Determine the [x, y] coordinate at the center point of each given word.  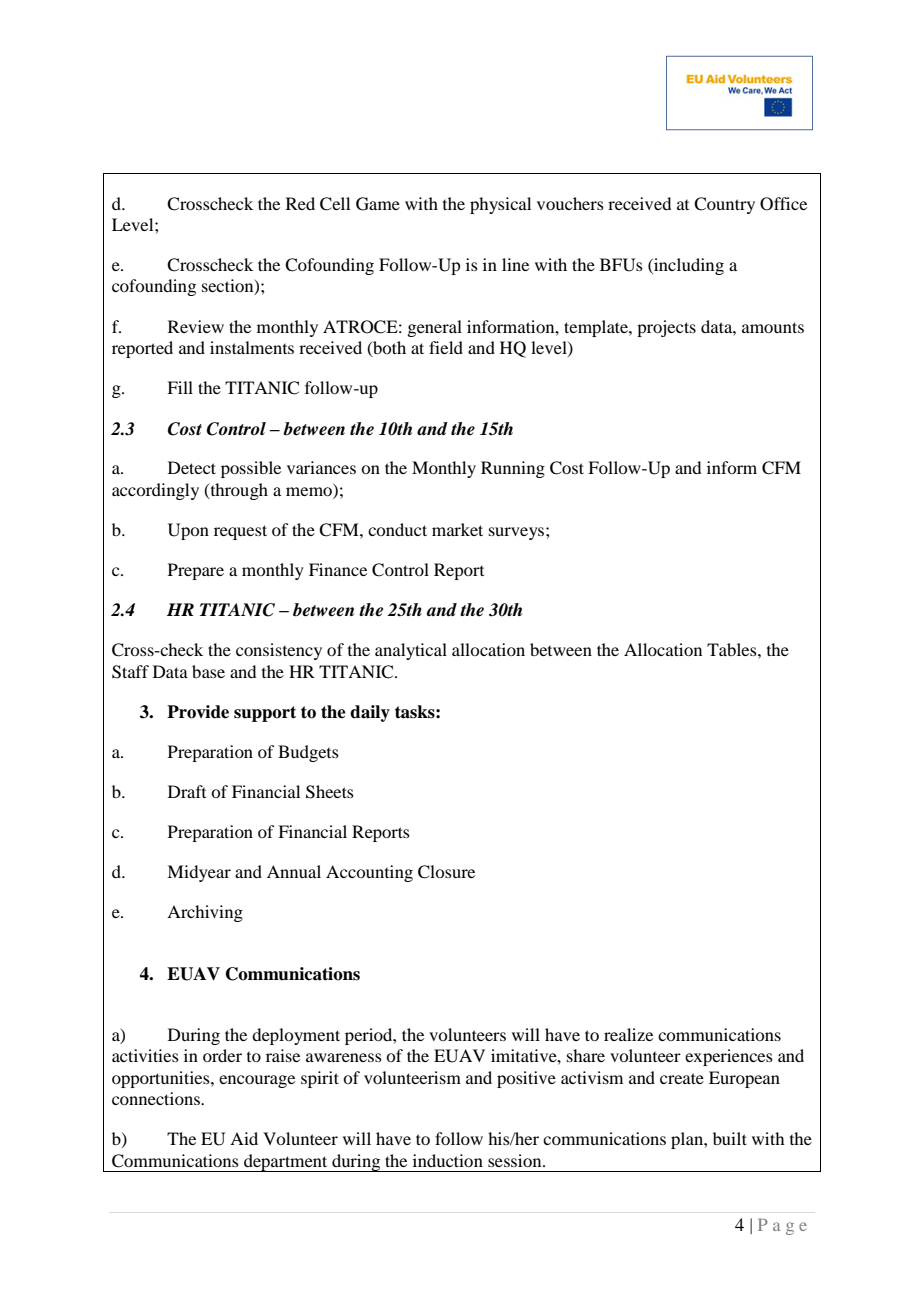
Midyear [199, 873]
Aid [244, 1138]
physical [500, 205]
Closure [446, 872]
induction [448, 1160]
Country [724, 205]
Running [513, 469]
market [457, 529]
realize [628, 1034]
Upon [188, 531]
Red [300, 203]
